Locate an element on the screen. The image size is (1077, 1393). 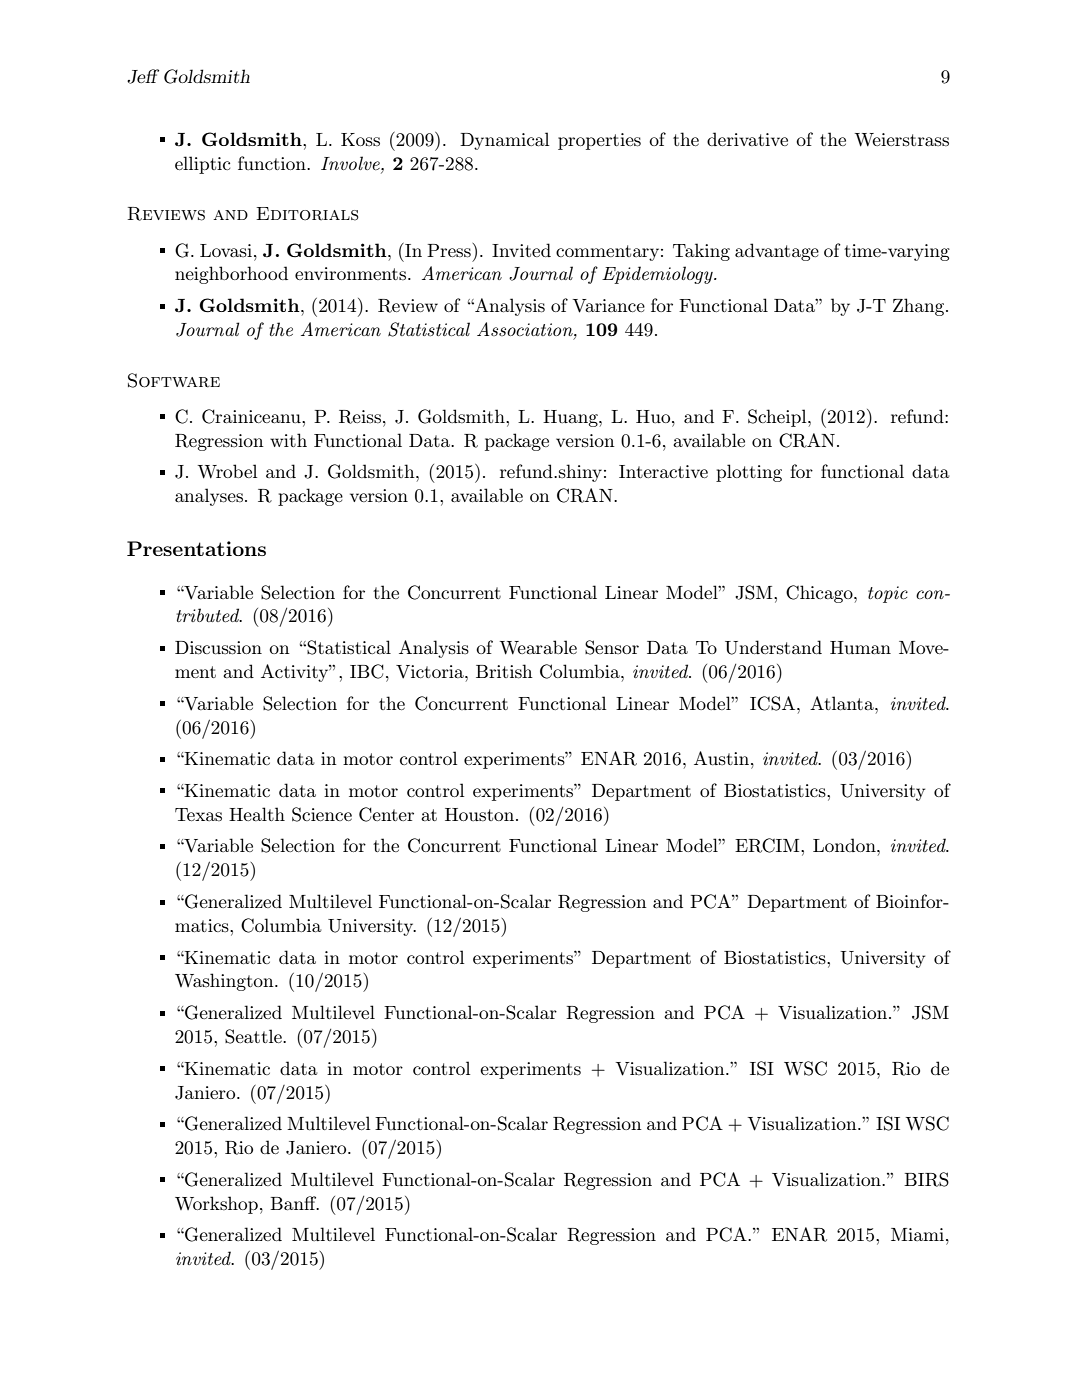
Workshop is located at coordinates (216, 1205).
